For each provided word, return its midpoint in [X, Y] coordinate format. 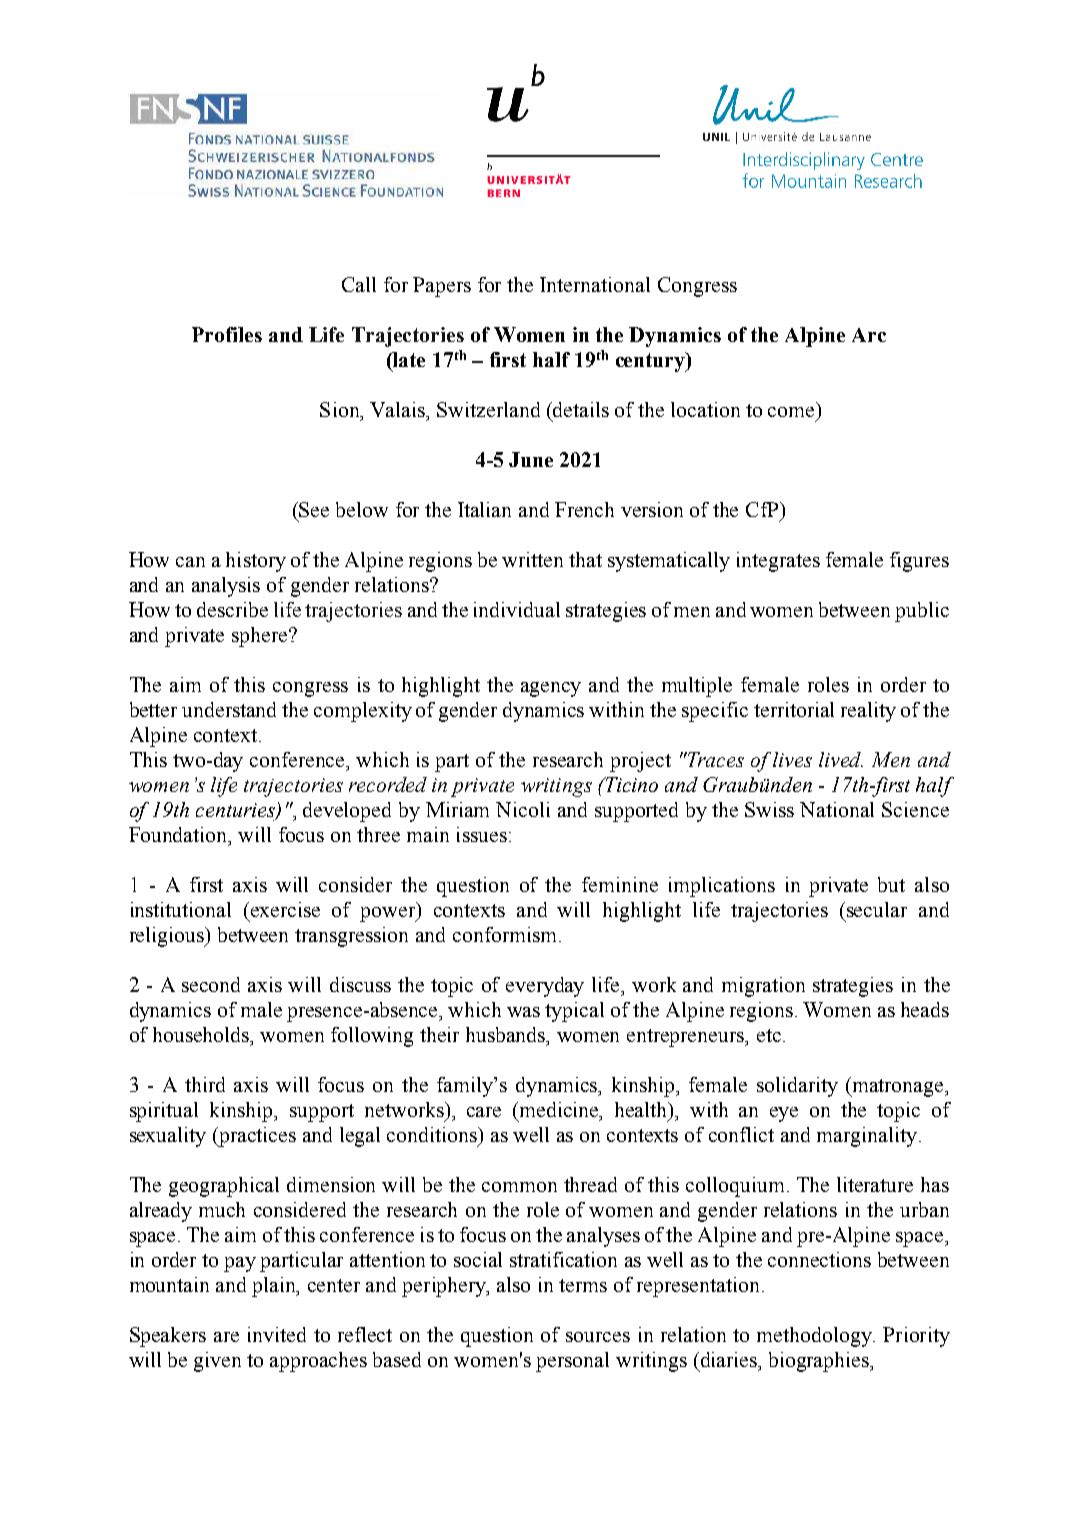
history [256, 562]
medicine [560, 1111]
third [205, 1084]
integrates [778, 562]
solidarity [797, 1087]
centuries [236, 811]
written [532, 559]
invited [277, 1334]
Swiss [769, 809]
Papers [442, 287]
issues [482, 834]
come [791, 412]
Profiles [227, 334]
